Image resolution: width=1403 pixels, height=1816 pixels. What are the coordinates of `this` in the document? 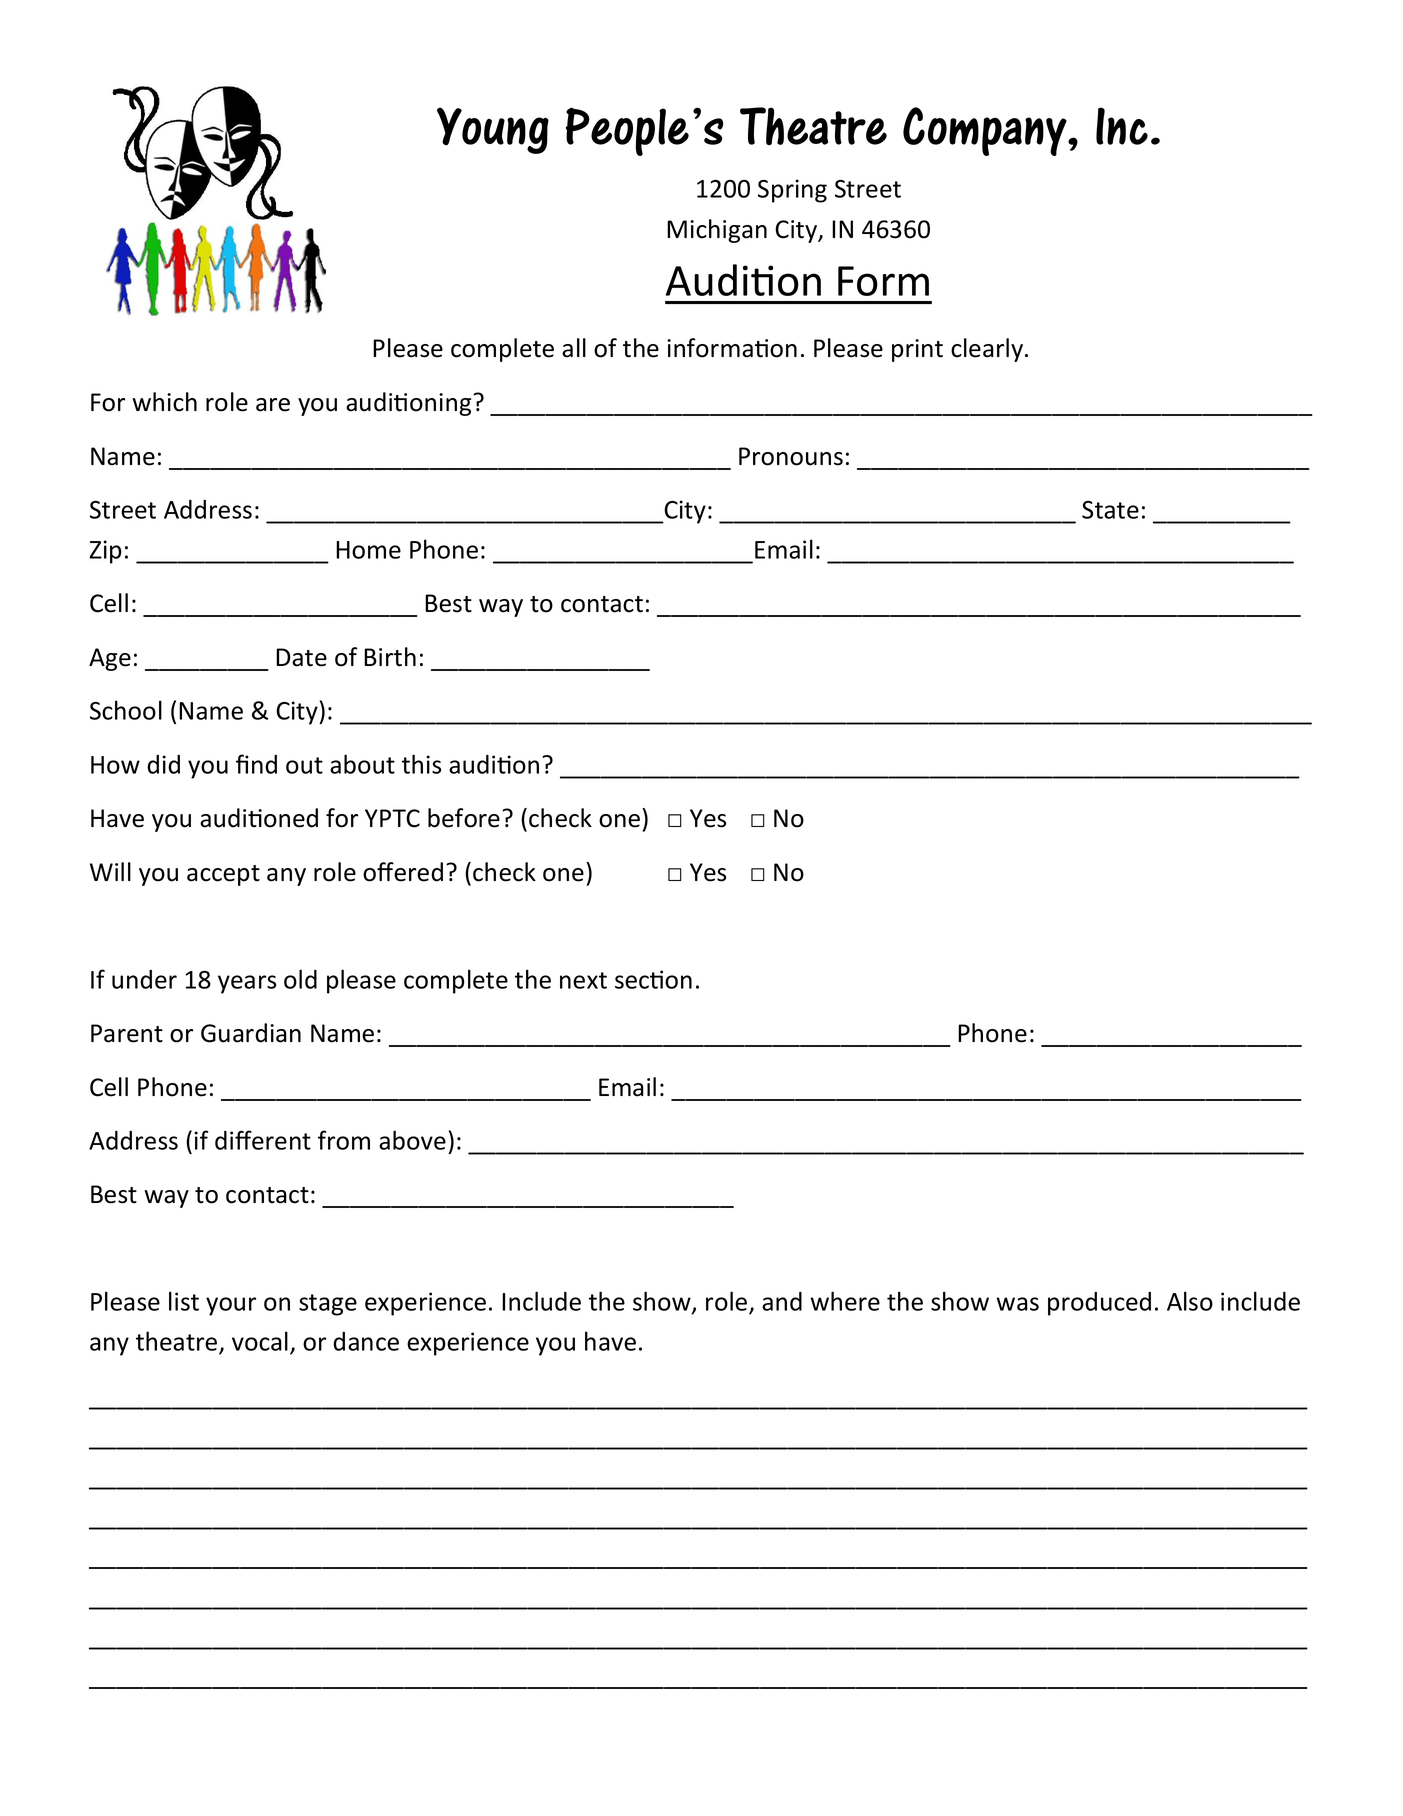 It's located at (421, 764).
